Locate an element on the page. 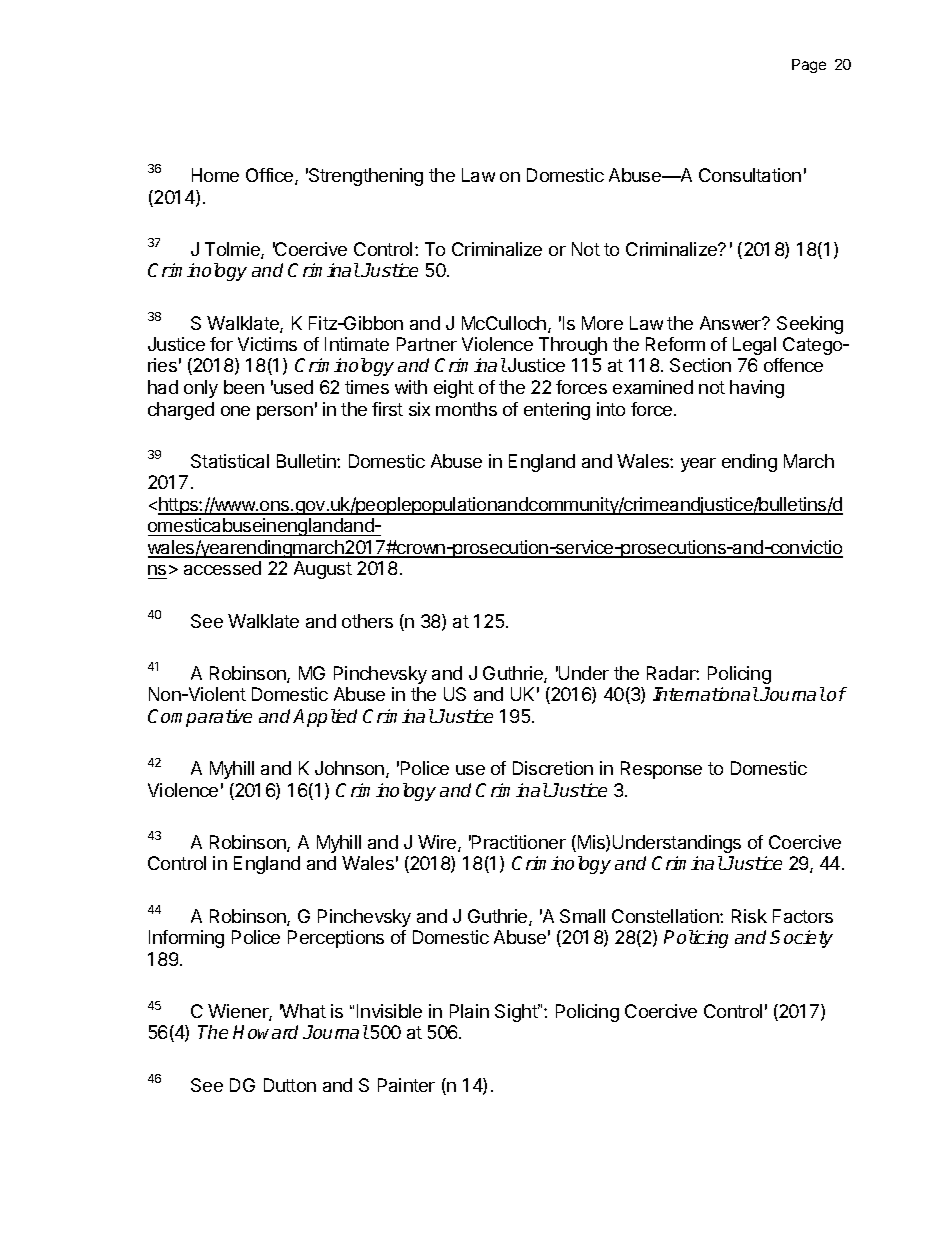 This image has height=1233, width=952. Wire is located at coordinates (438, 843).
